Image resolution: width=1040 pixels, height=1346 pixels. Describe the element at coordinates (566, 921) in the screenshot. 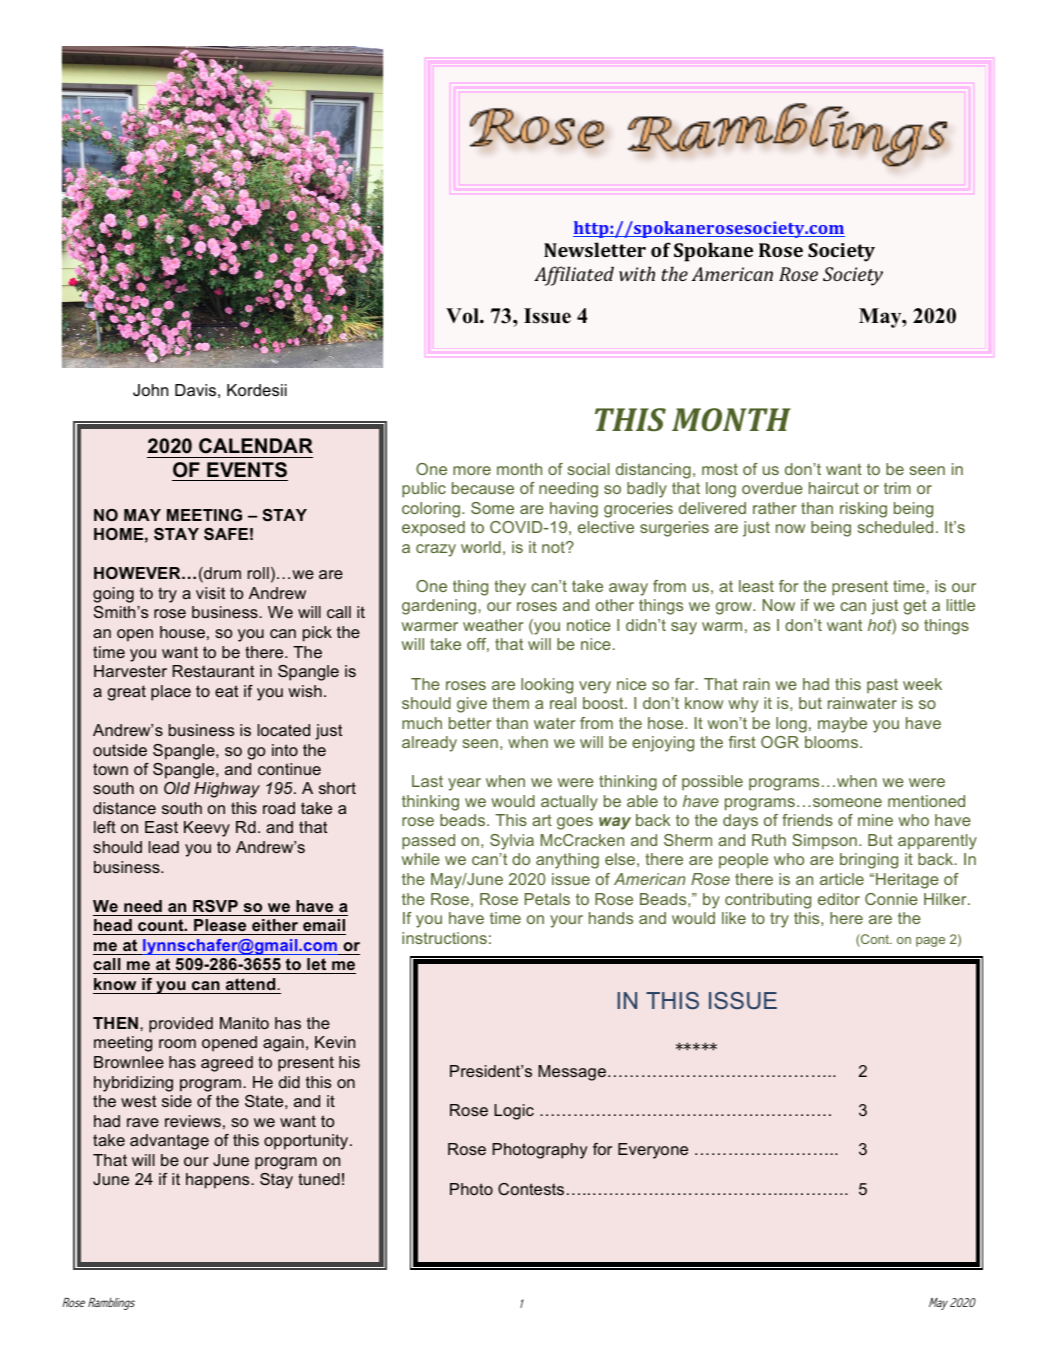

I see `your` at that location.
